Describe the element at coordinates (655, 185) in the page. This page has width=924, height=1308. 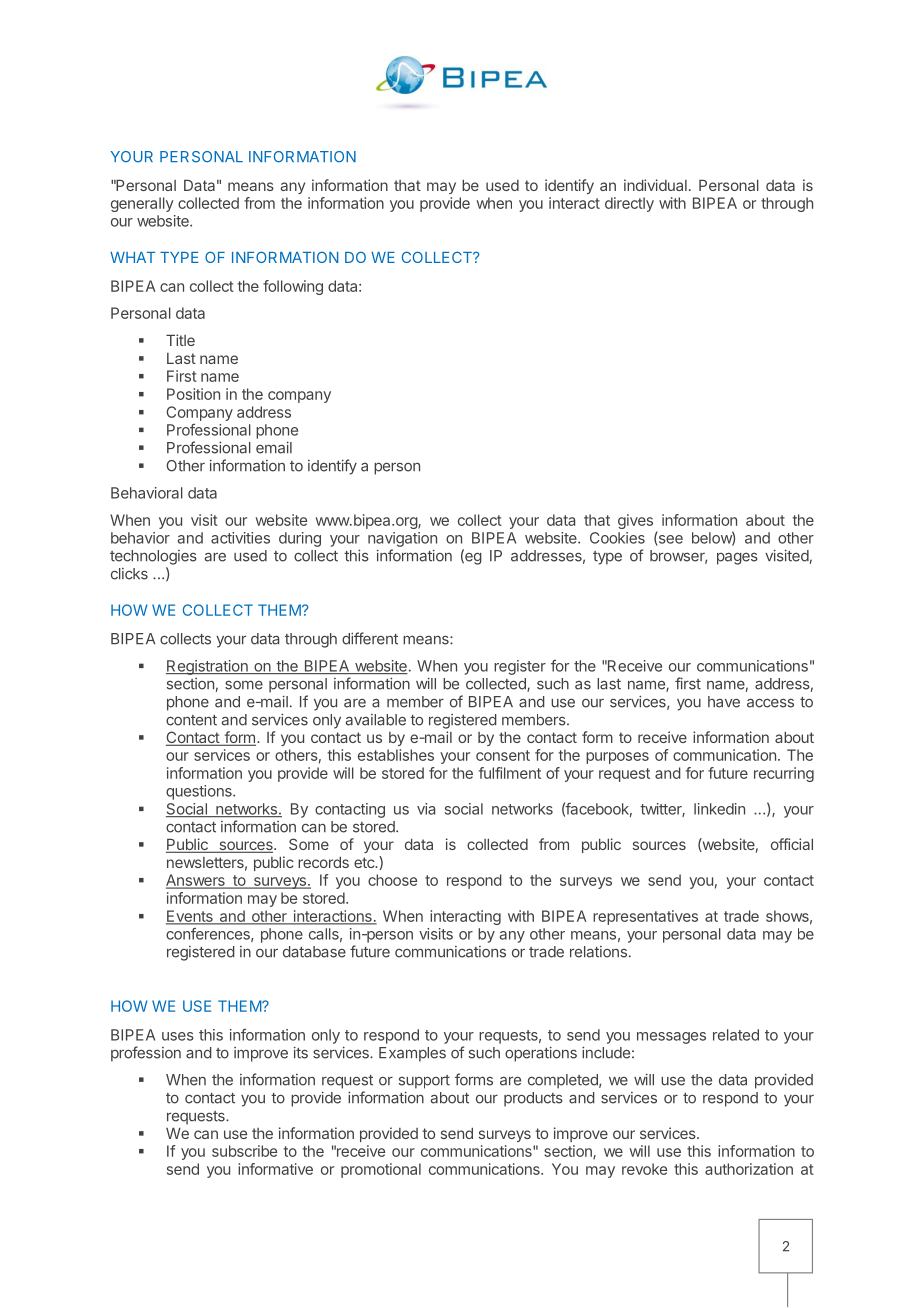
I see `individual` at that location.
